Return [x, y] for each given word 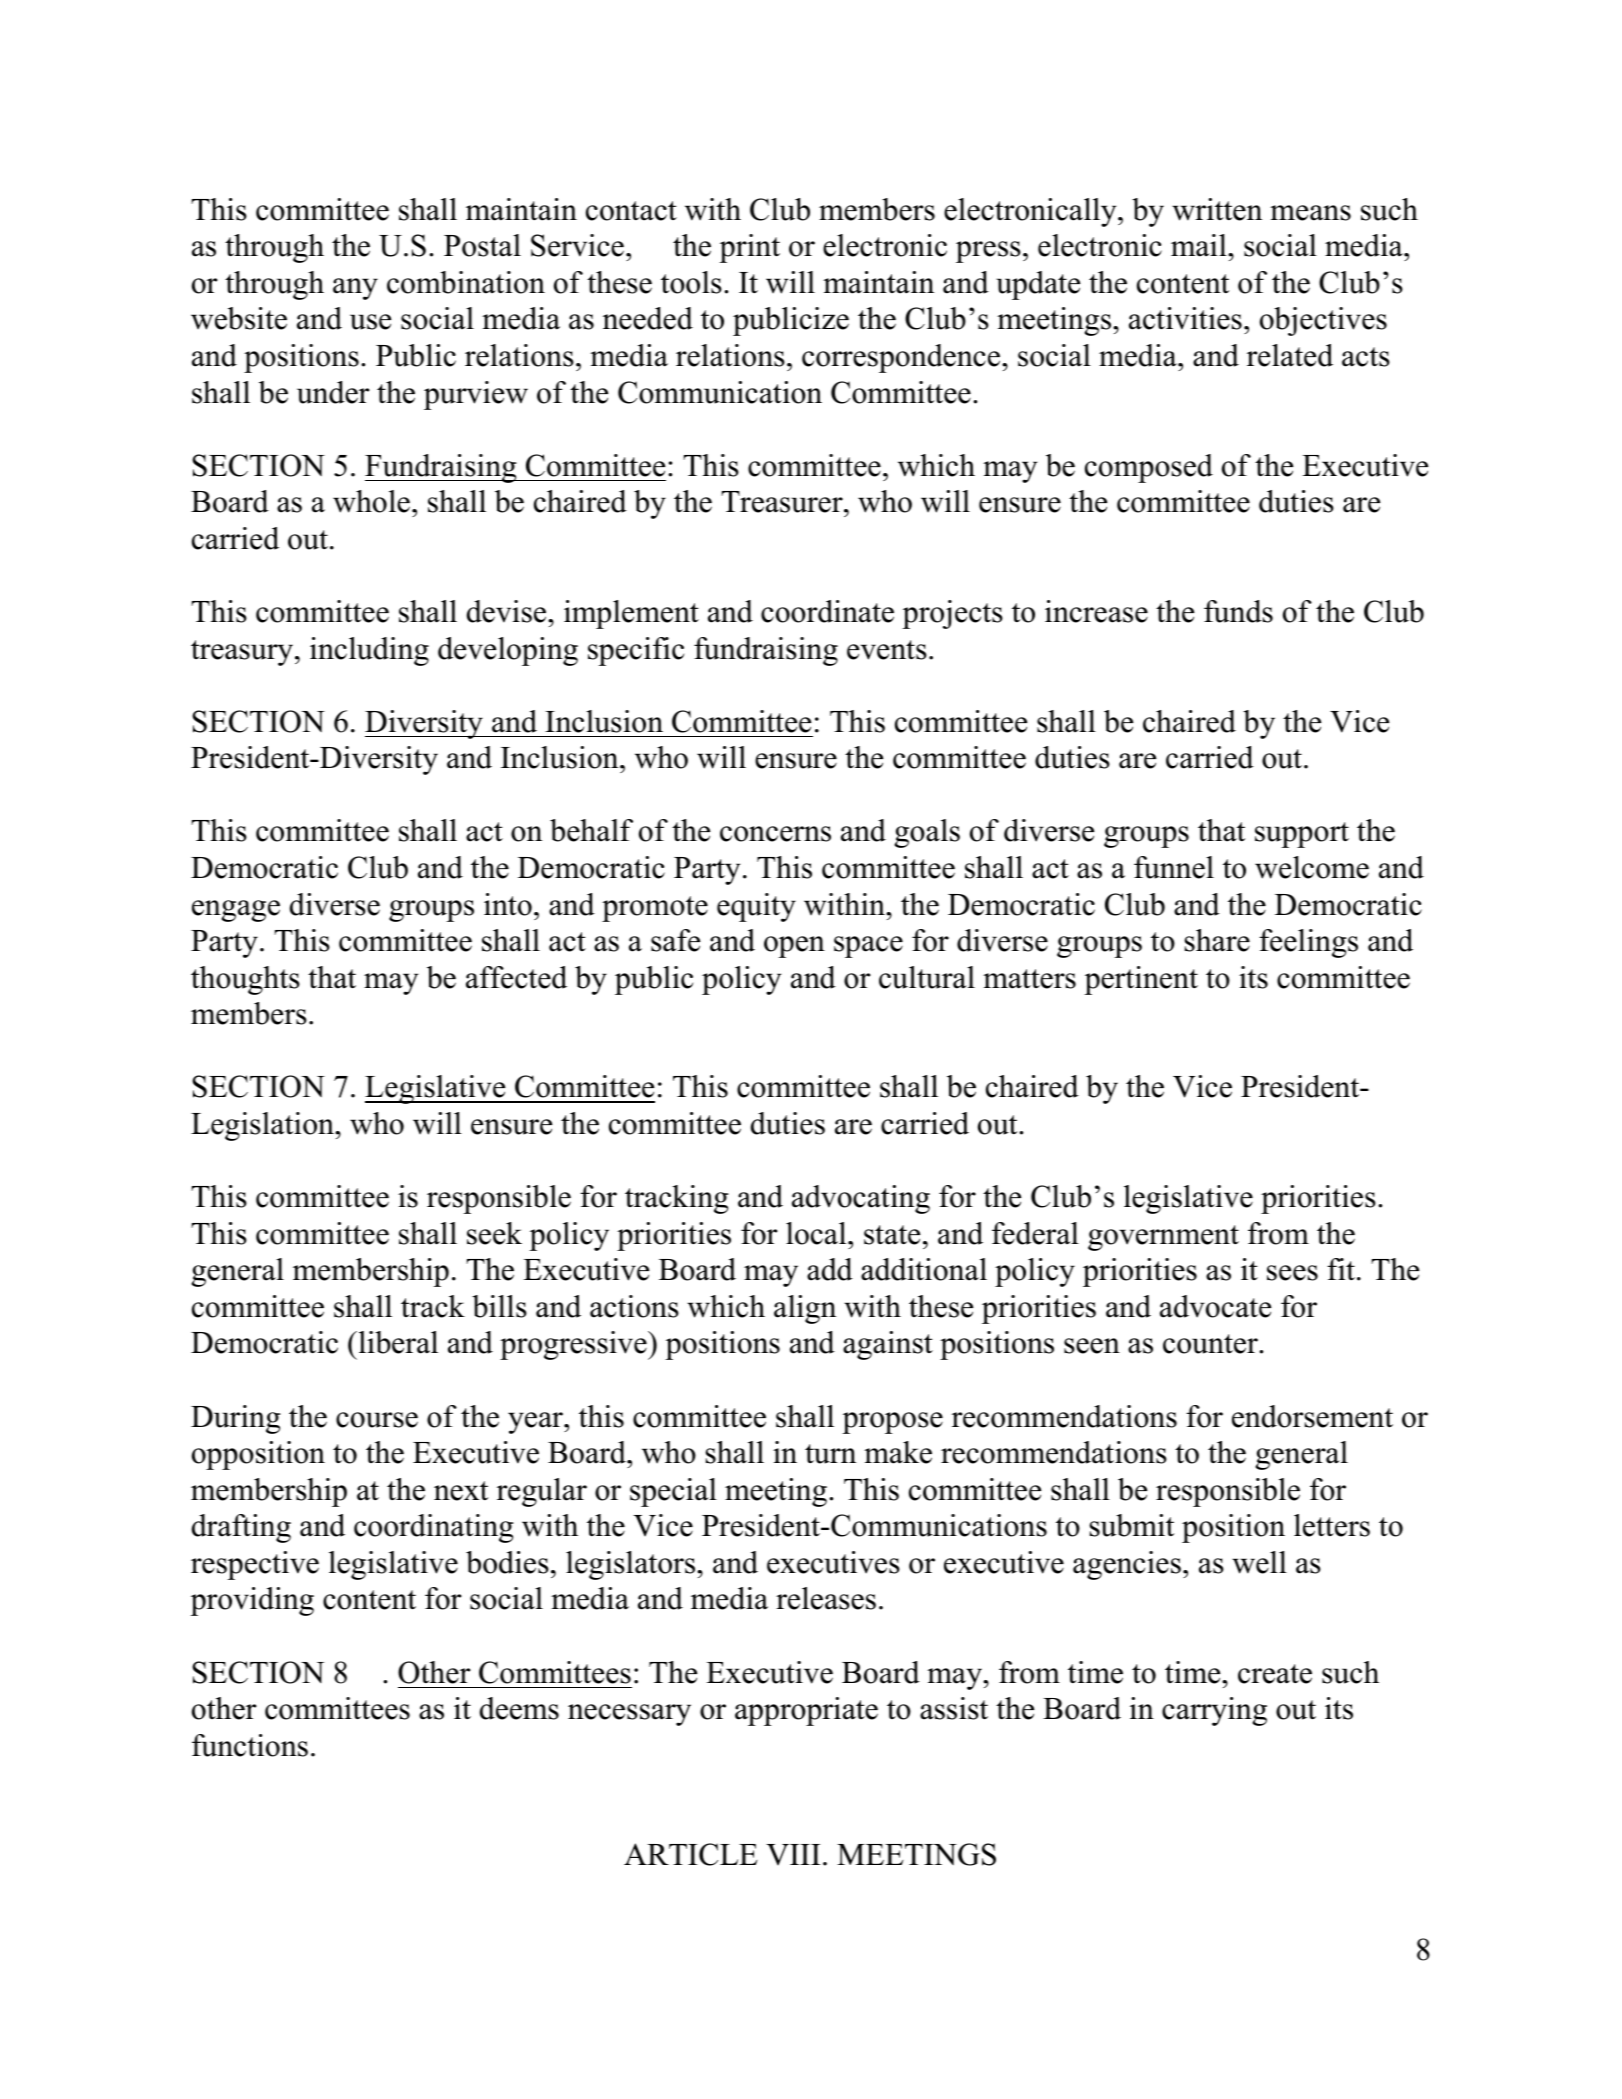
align [805, 1309]
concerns [775, 834]
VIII [793, 1855]
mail [1200, 245]
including [369, 651]
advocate [1215, 1306]
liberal [397, 1342]
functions [250, 1745]
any [355, 289]
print [749, 248]
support [1302, 835]
